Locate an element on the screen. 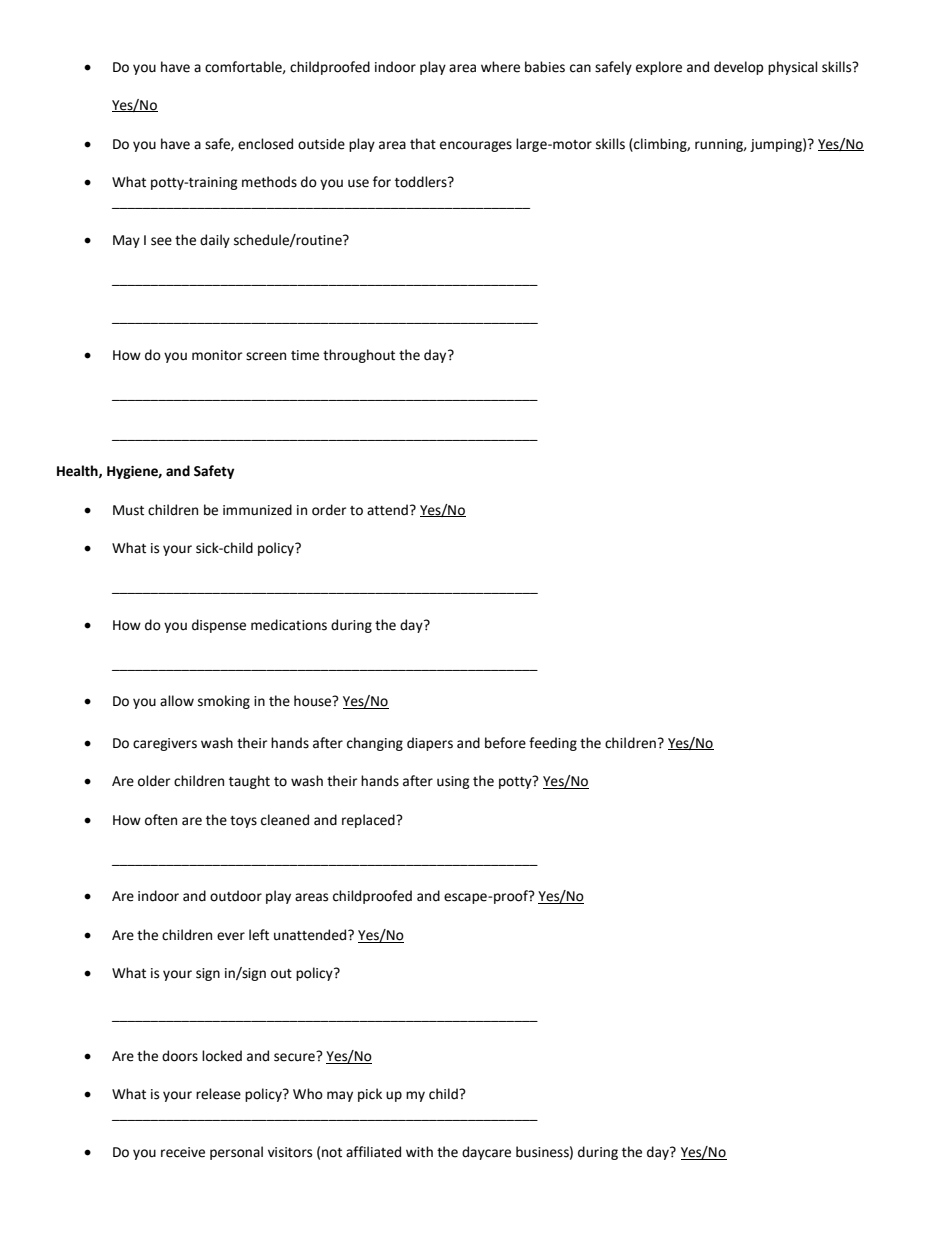  monitor is located at coordinates (217, 355).
